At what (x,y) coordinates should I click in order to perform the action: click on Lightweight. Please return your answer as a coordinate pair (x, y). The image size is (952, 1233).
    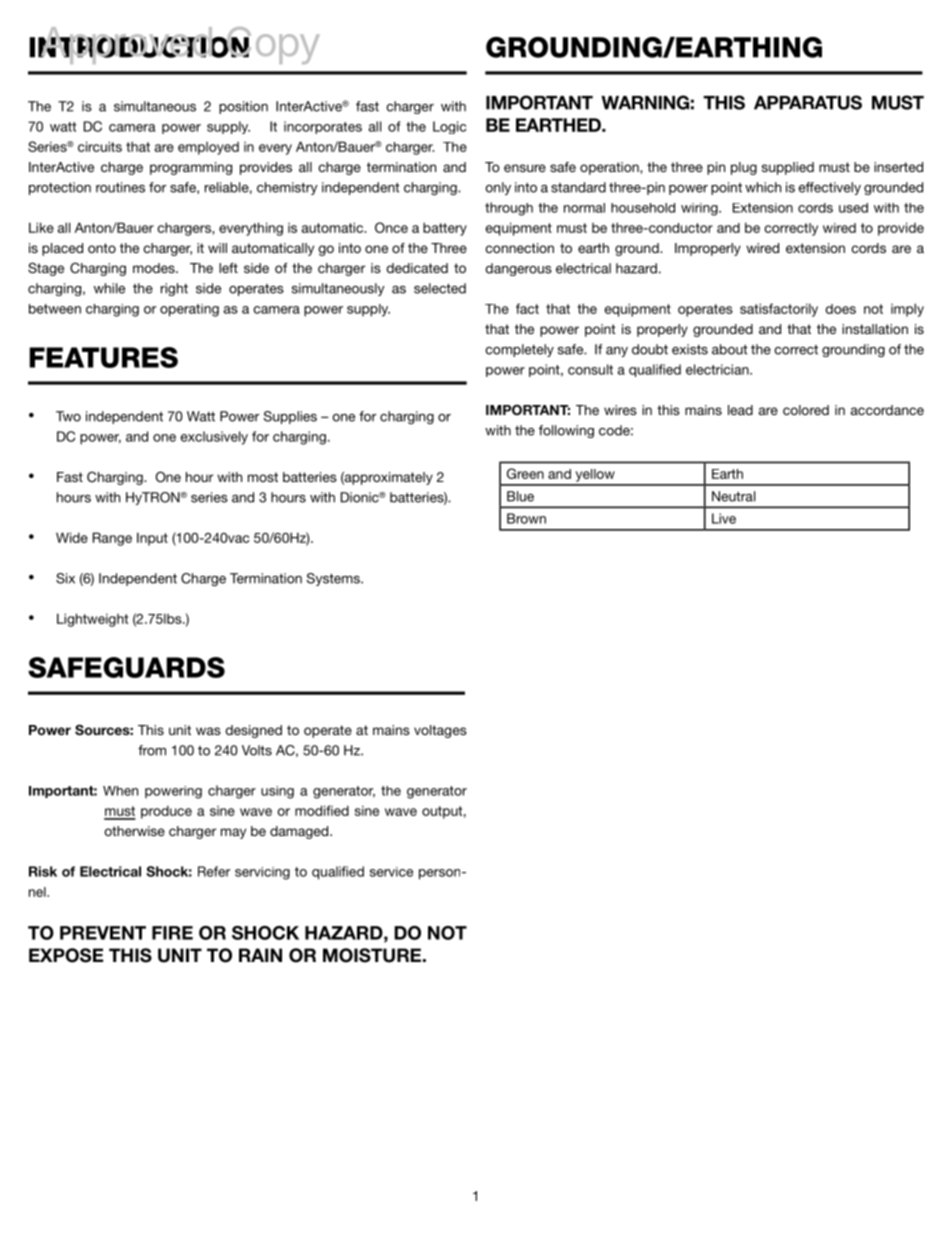
    Looking at the image, I should click on (92, 620).
